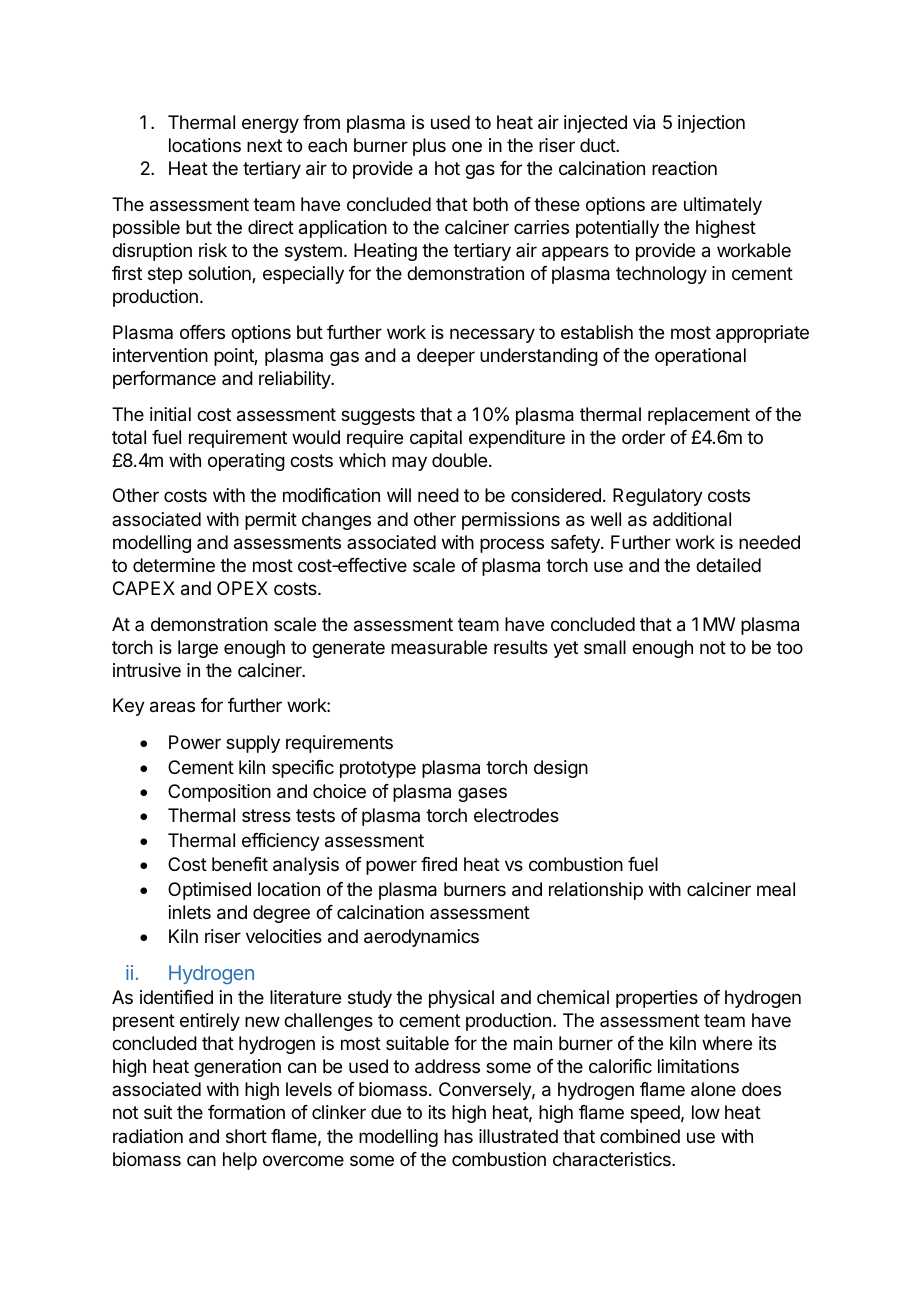  What do you see at coordinates (246, 1136) in the image?
I see `short` at bounding box center [246, 1136].
